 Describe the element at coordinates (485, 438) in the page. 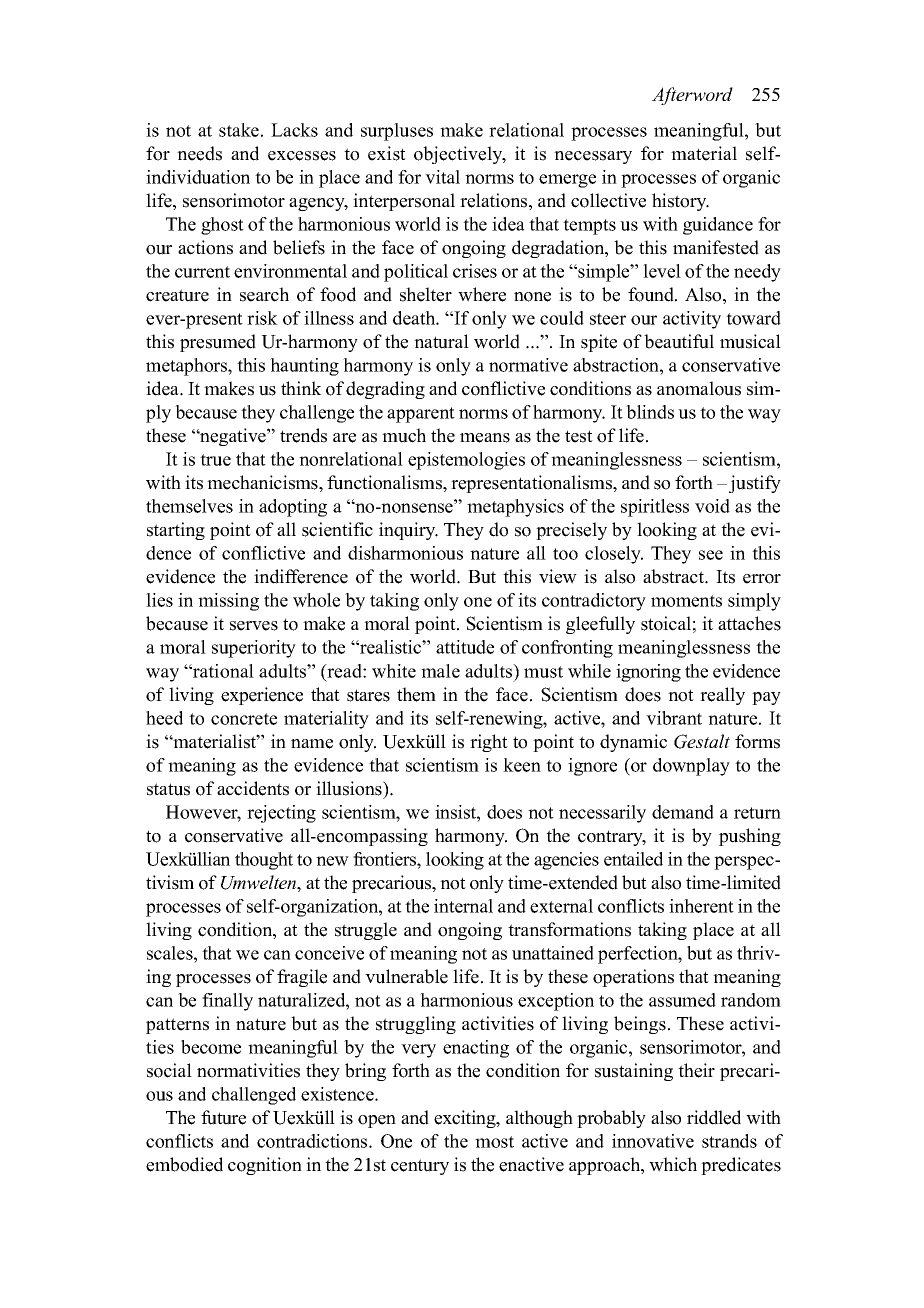

I see `means` at that location.
